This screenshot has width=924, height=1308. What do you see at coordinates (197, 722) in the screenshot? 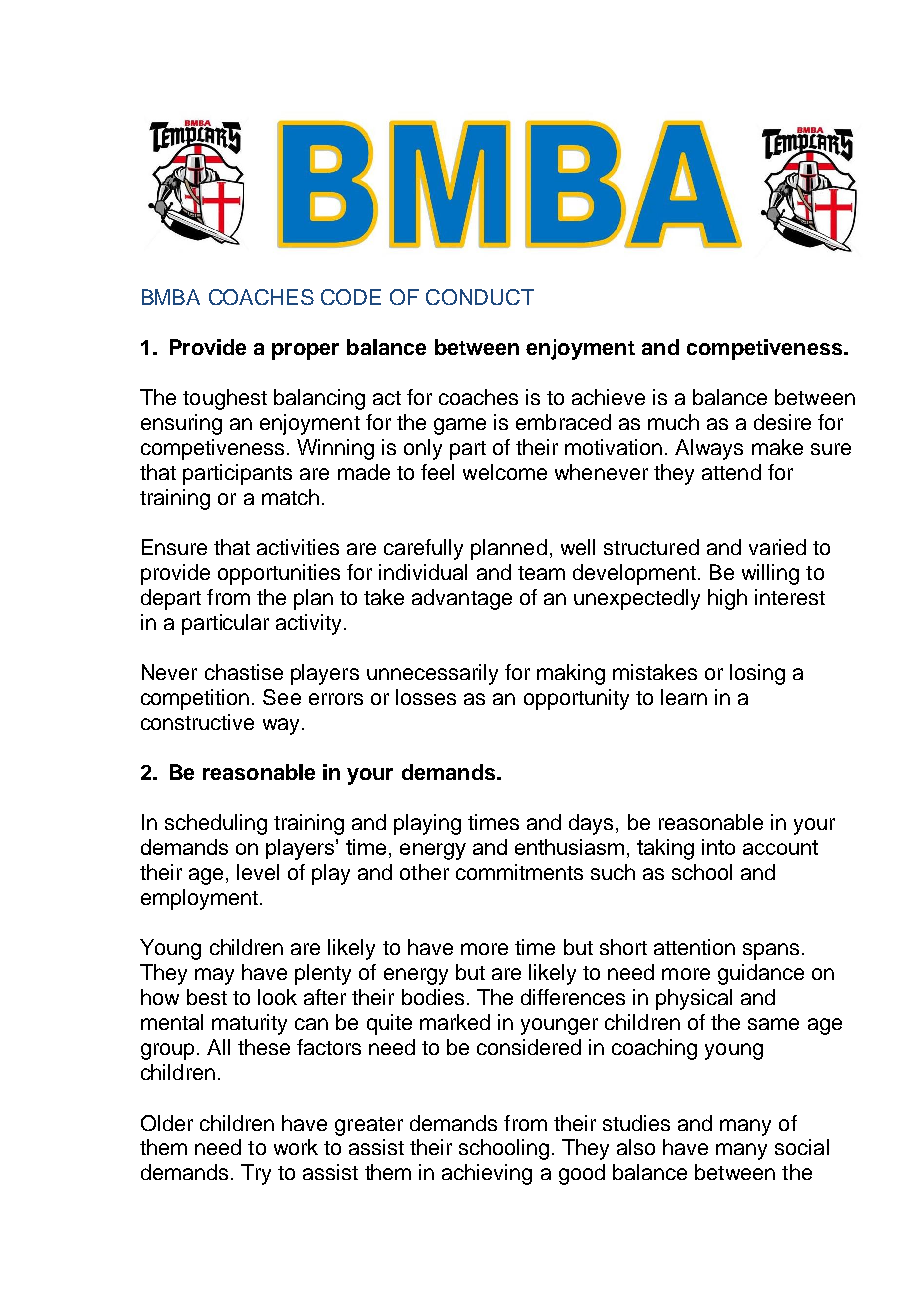
I see `constructive` at bounding box center [197, 722].
